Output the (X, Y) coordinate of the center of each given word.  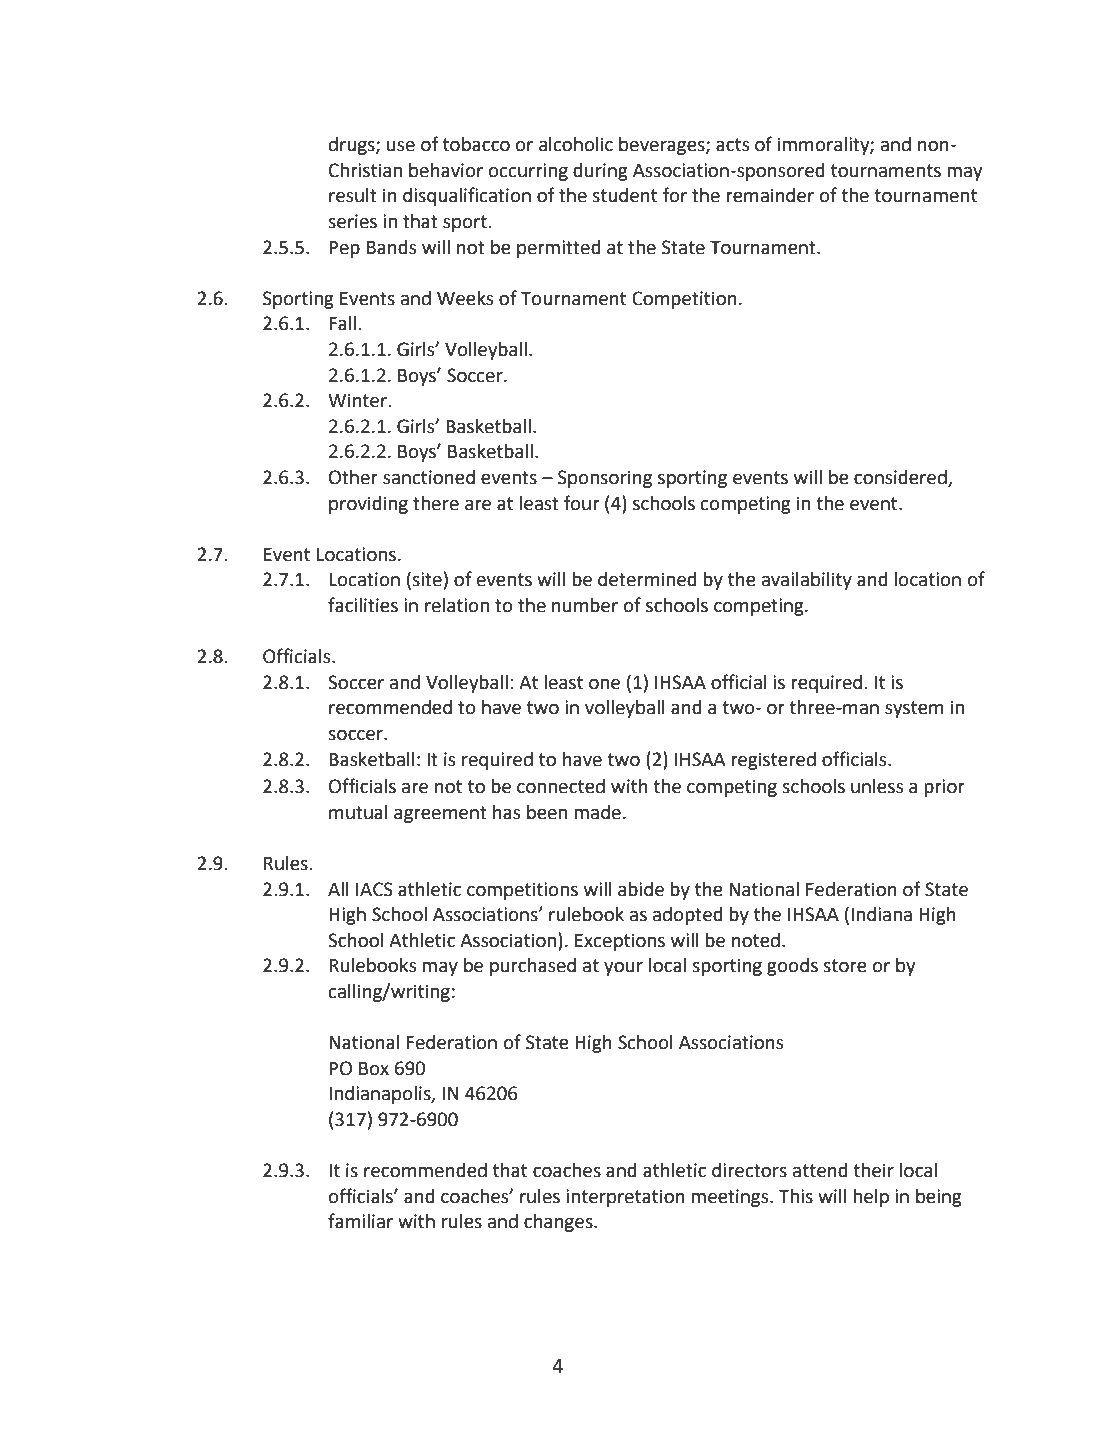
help (871, 1198)
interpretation (625, 1198)
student (624, 195)
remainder (770, 195)
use (401, 146)
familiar (360, 1221)
